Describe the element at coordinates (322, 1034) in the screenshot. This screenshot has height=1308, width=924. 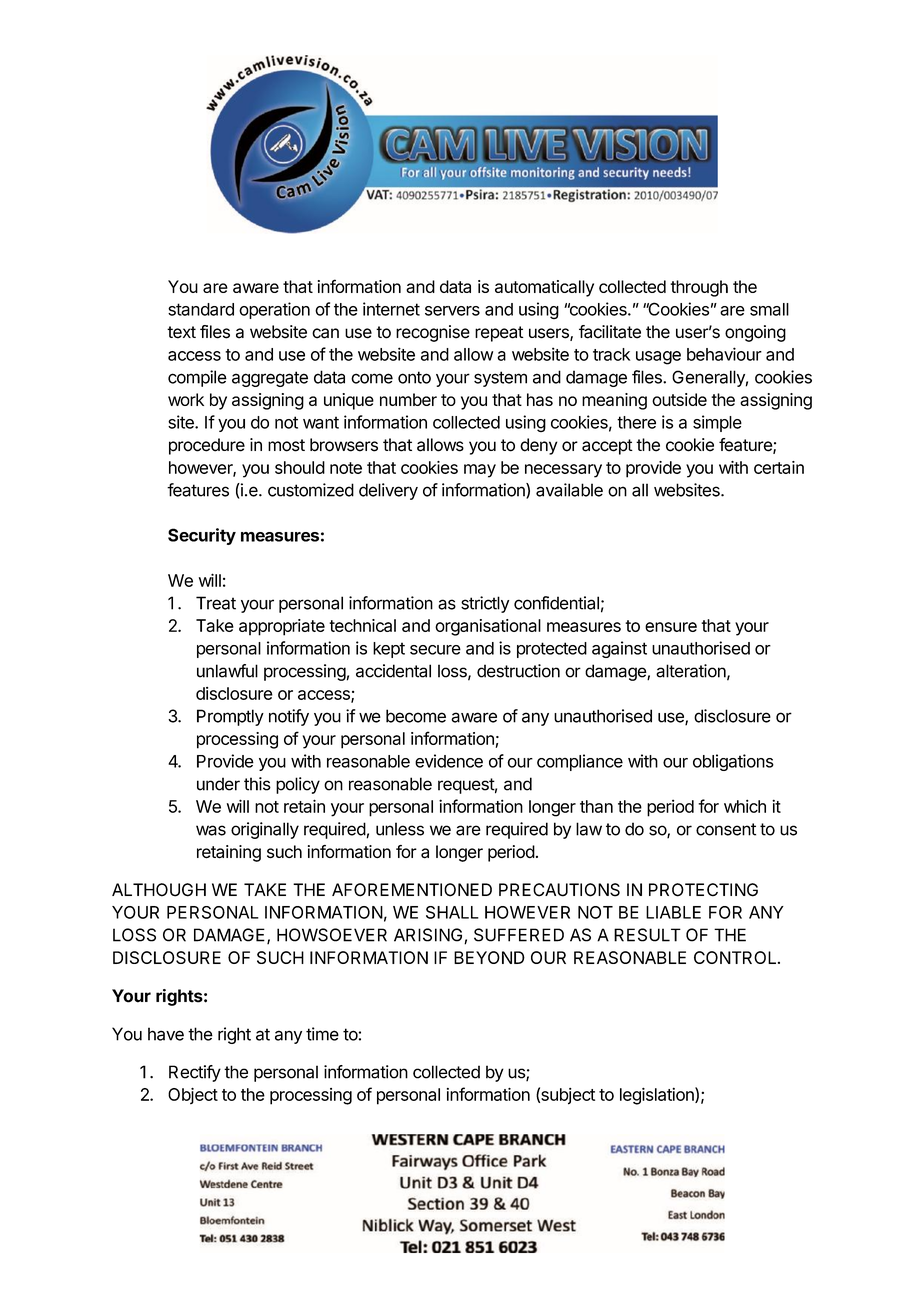
I see `time` at that location.
